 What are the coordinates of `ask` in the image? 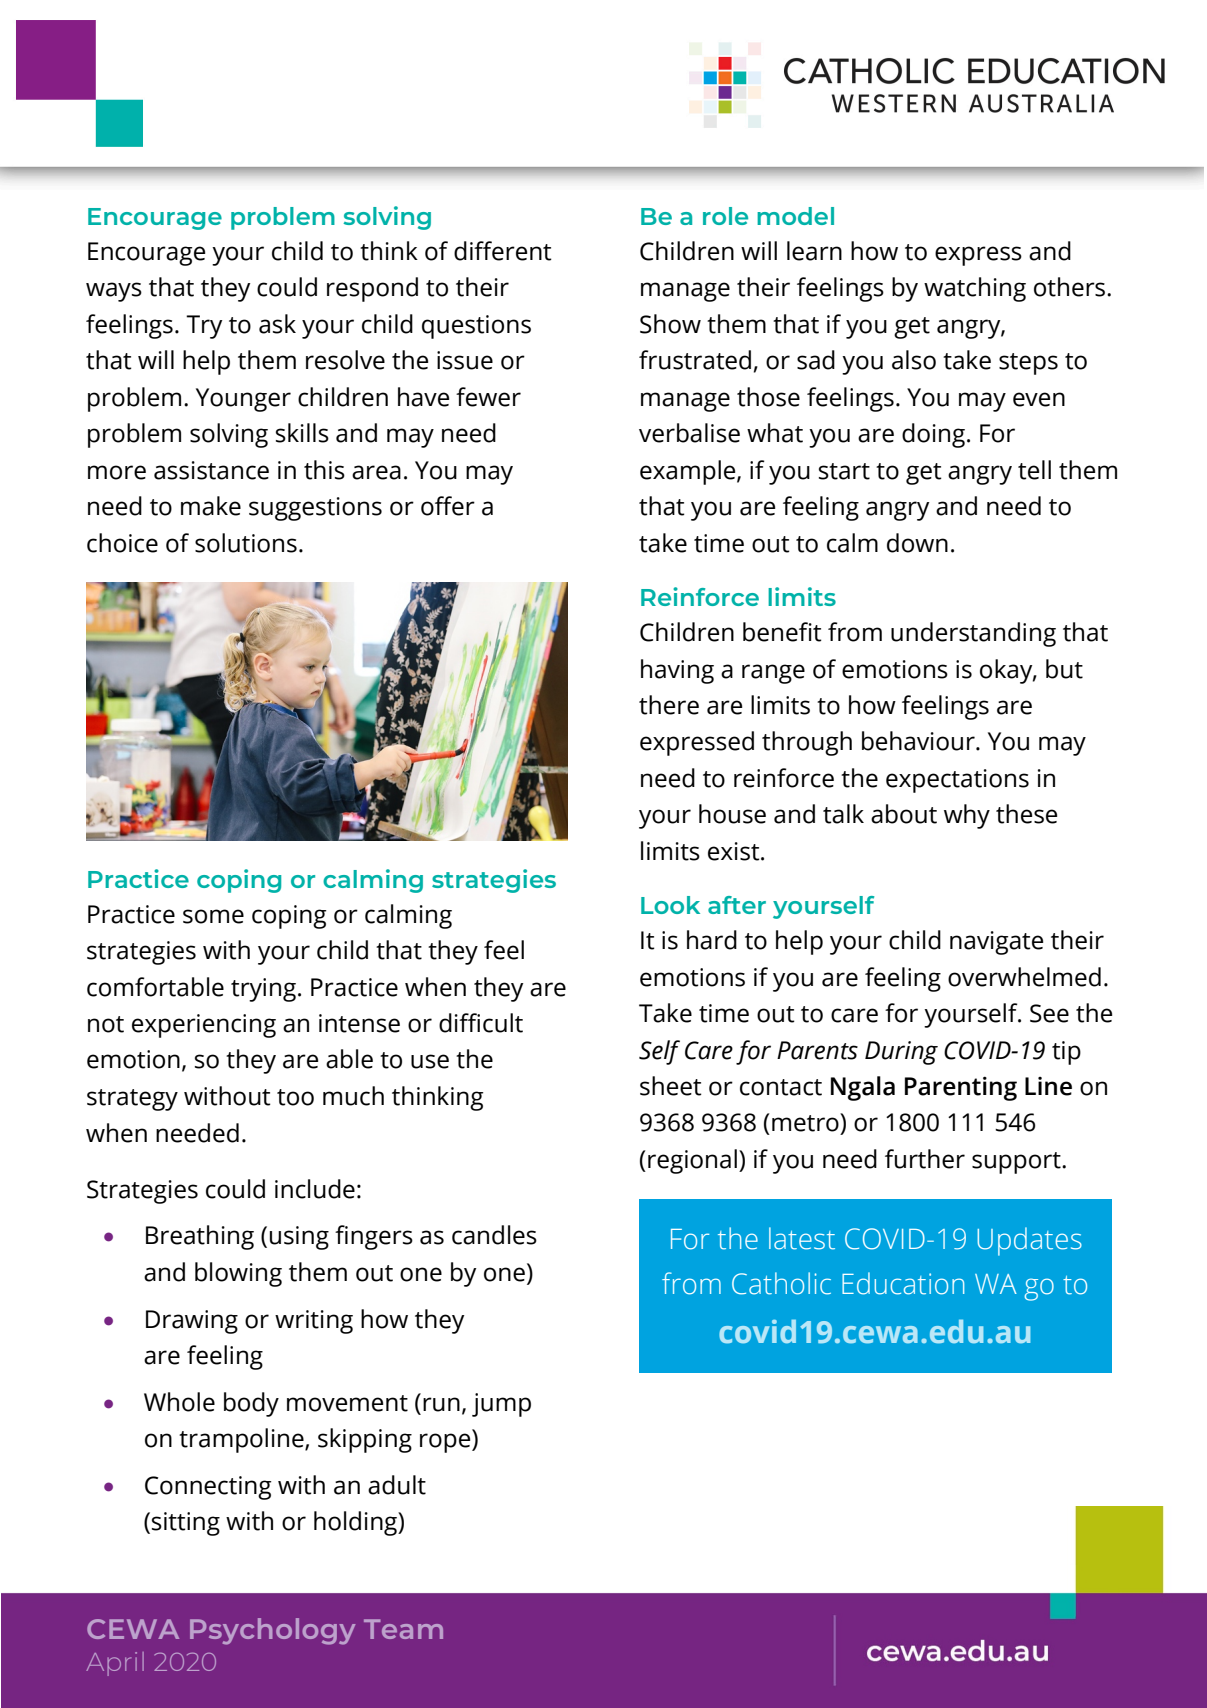 It's located at (277, 324).
